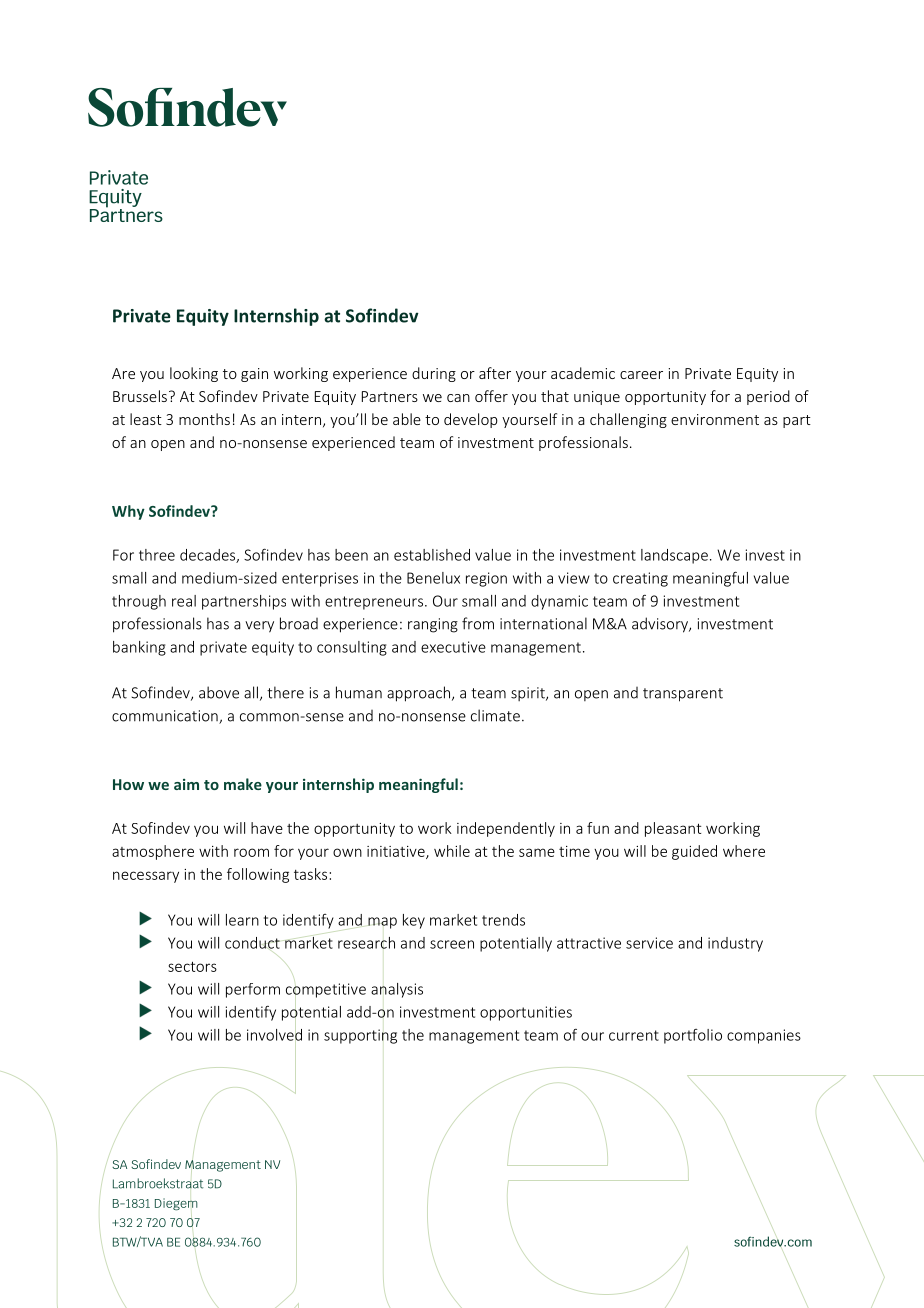  Describe the element at coordinates (694, 852) in the screenshot. I see `guided` at that location.
